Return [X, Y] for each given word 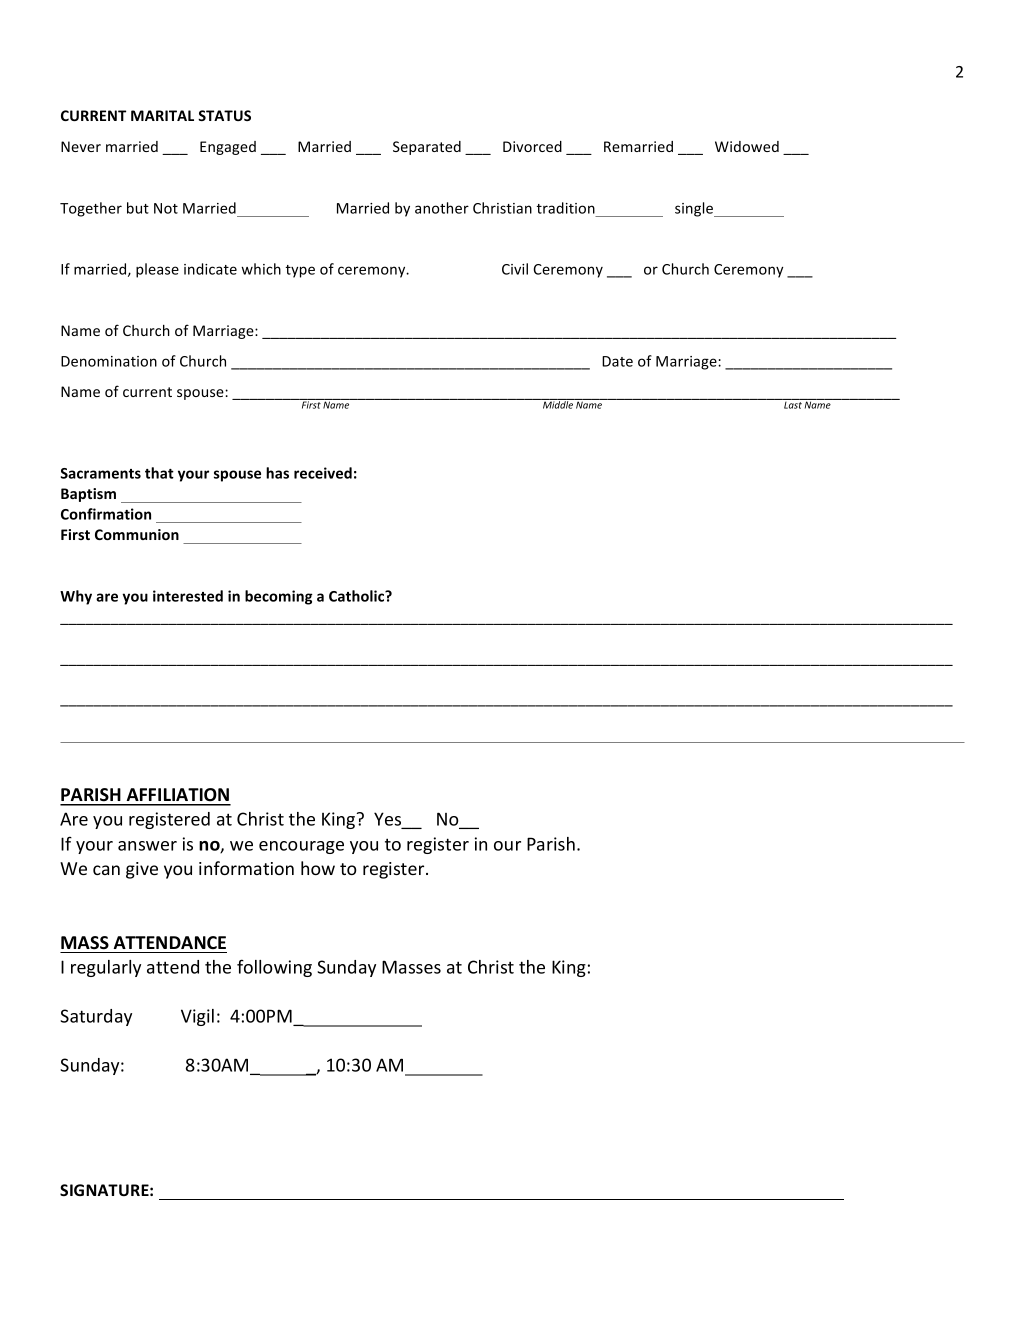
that [159, 473]
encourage [301, 847]
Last [793, 405]
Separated [427, 148]
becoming [279, 597]
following [274, 968]
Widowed [747, 146]
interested [188, 596]
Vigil [197, 1017]
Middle [558, 404]
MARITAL [162, 115]
